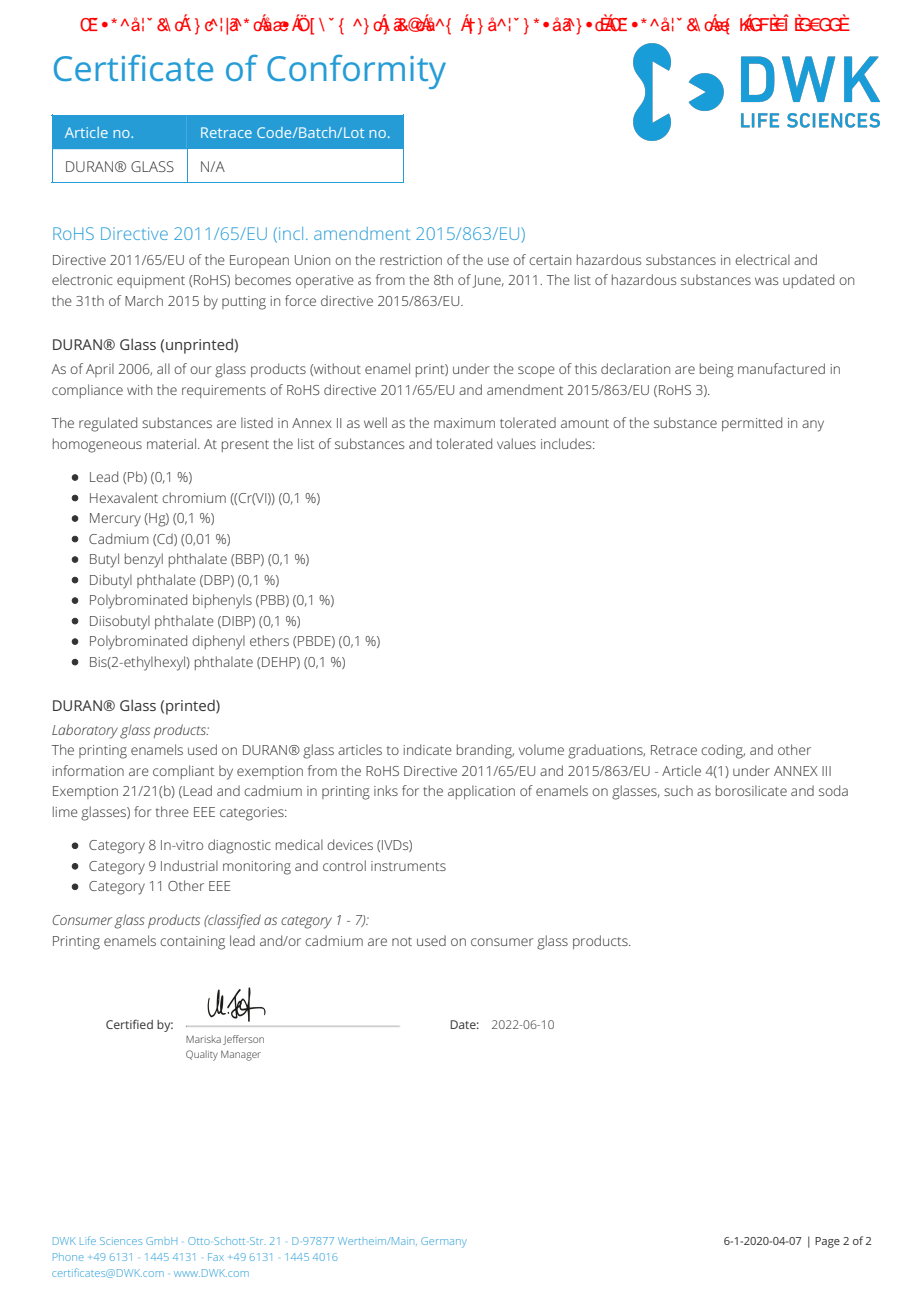 The width and height of the page is (924, 1308). Describe the element at coordinates (427, 749) in the page. I see `indicate` at that location.
